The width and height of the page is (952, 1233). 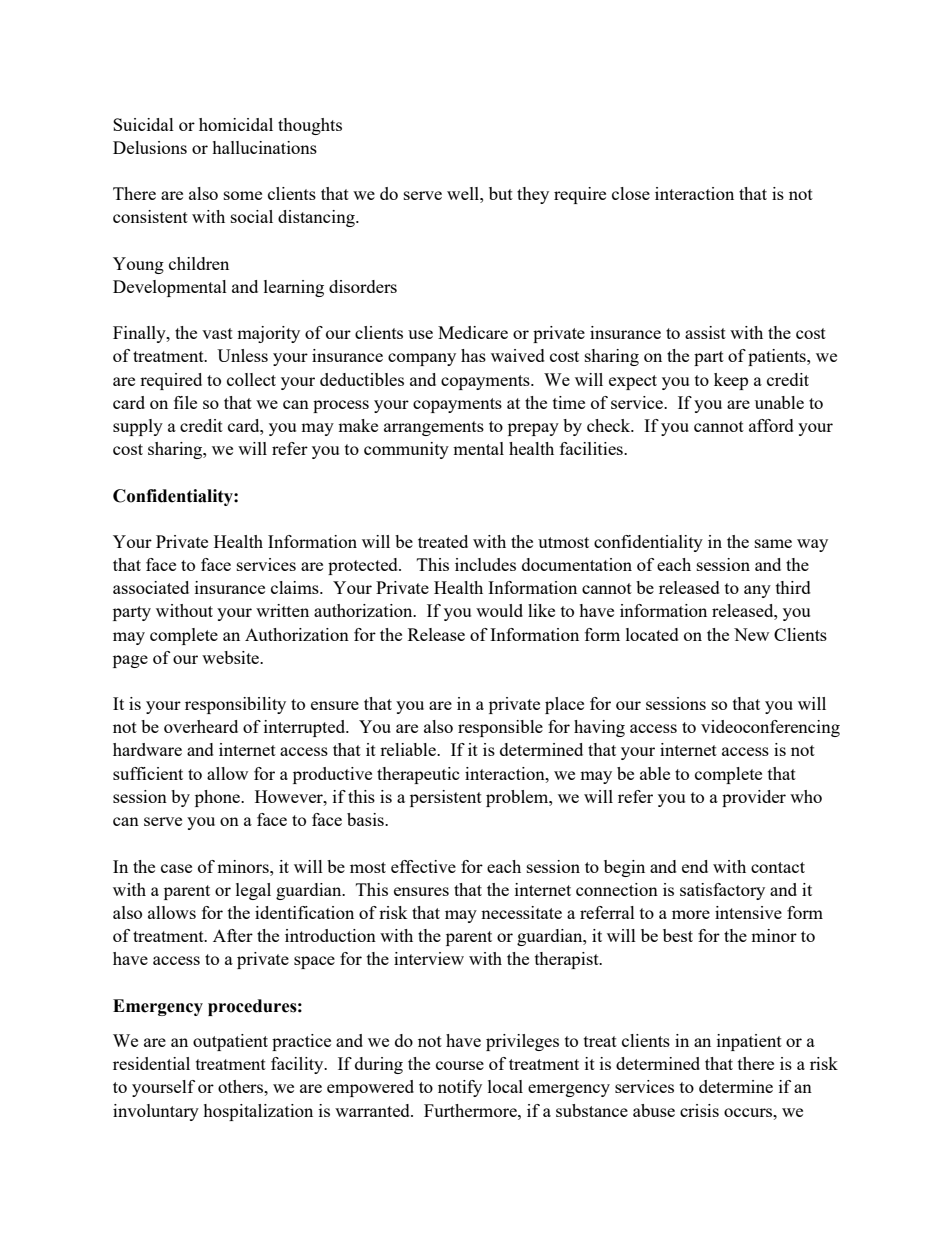 I want to click on file, so click(x=185, y=402).
